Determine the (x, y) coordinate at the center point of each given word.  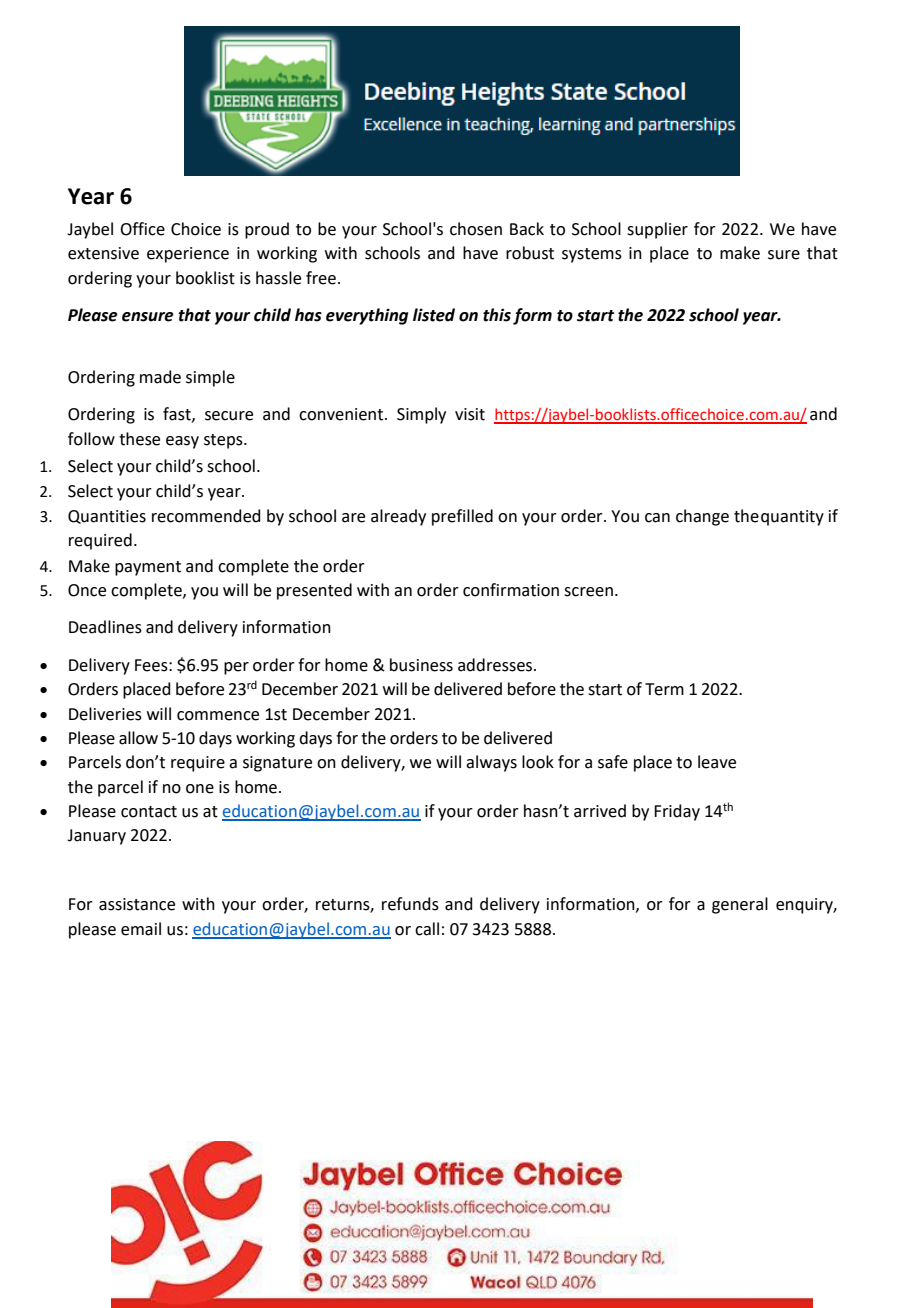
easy (182, 442)
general (740, 905)
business (421, 665)
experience (188, 255)
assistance (137, 904)
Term (664, 689)
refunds (410, 904)
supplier (657, 230)
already (398, 517)
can (657, 518)
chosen (476, 229)
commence (218, 716)
